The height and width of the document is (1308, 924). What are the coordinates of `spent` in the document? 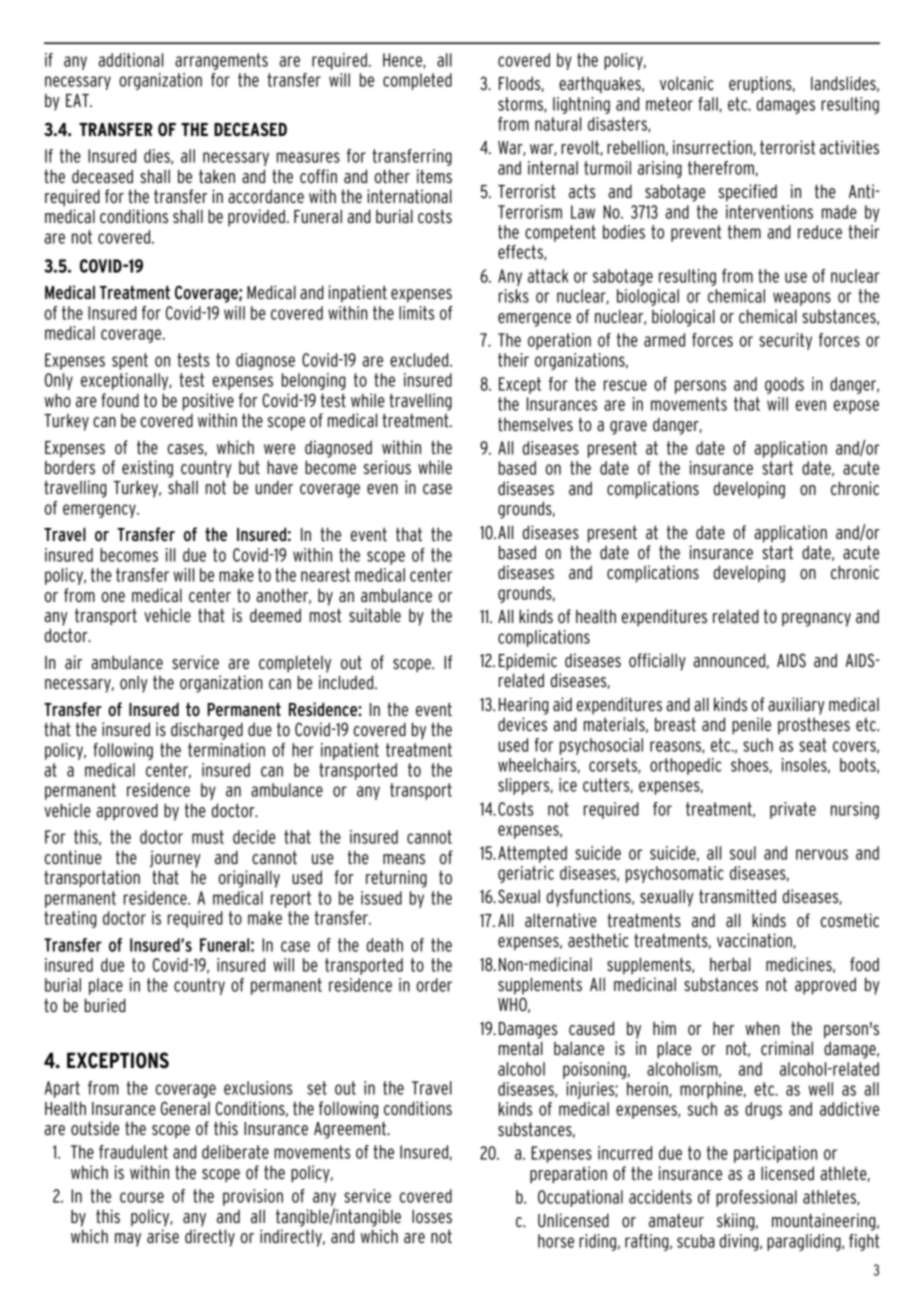 It's located at (130, 361).
